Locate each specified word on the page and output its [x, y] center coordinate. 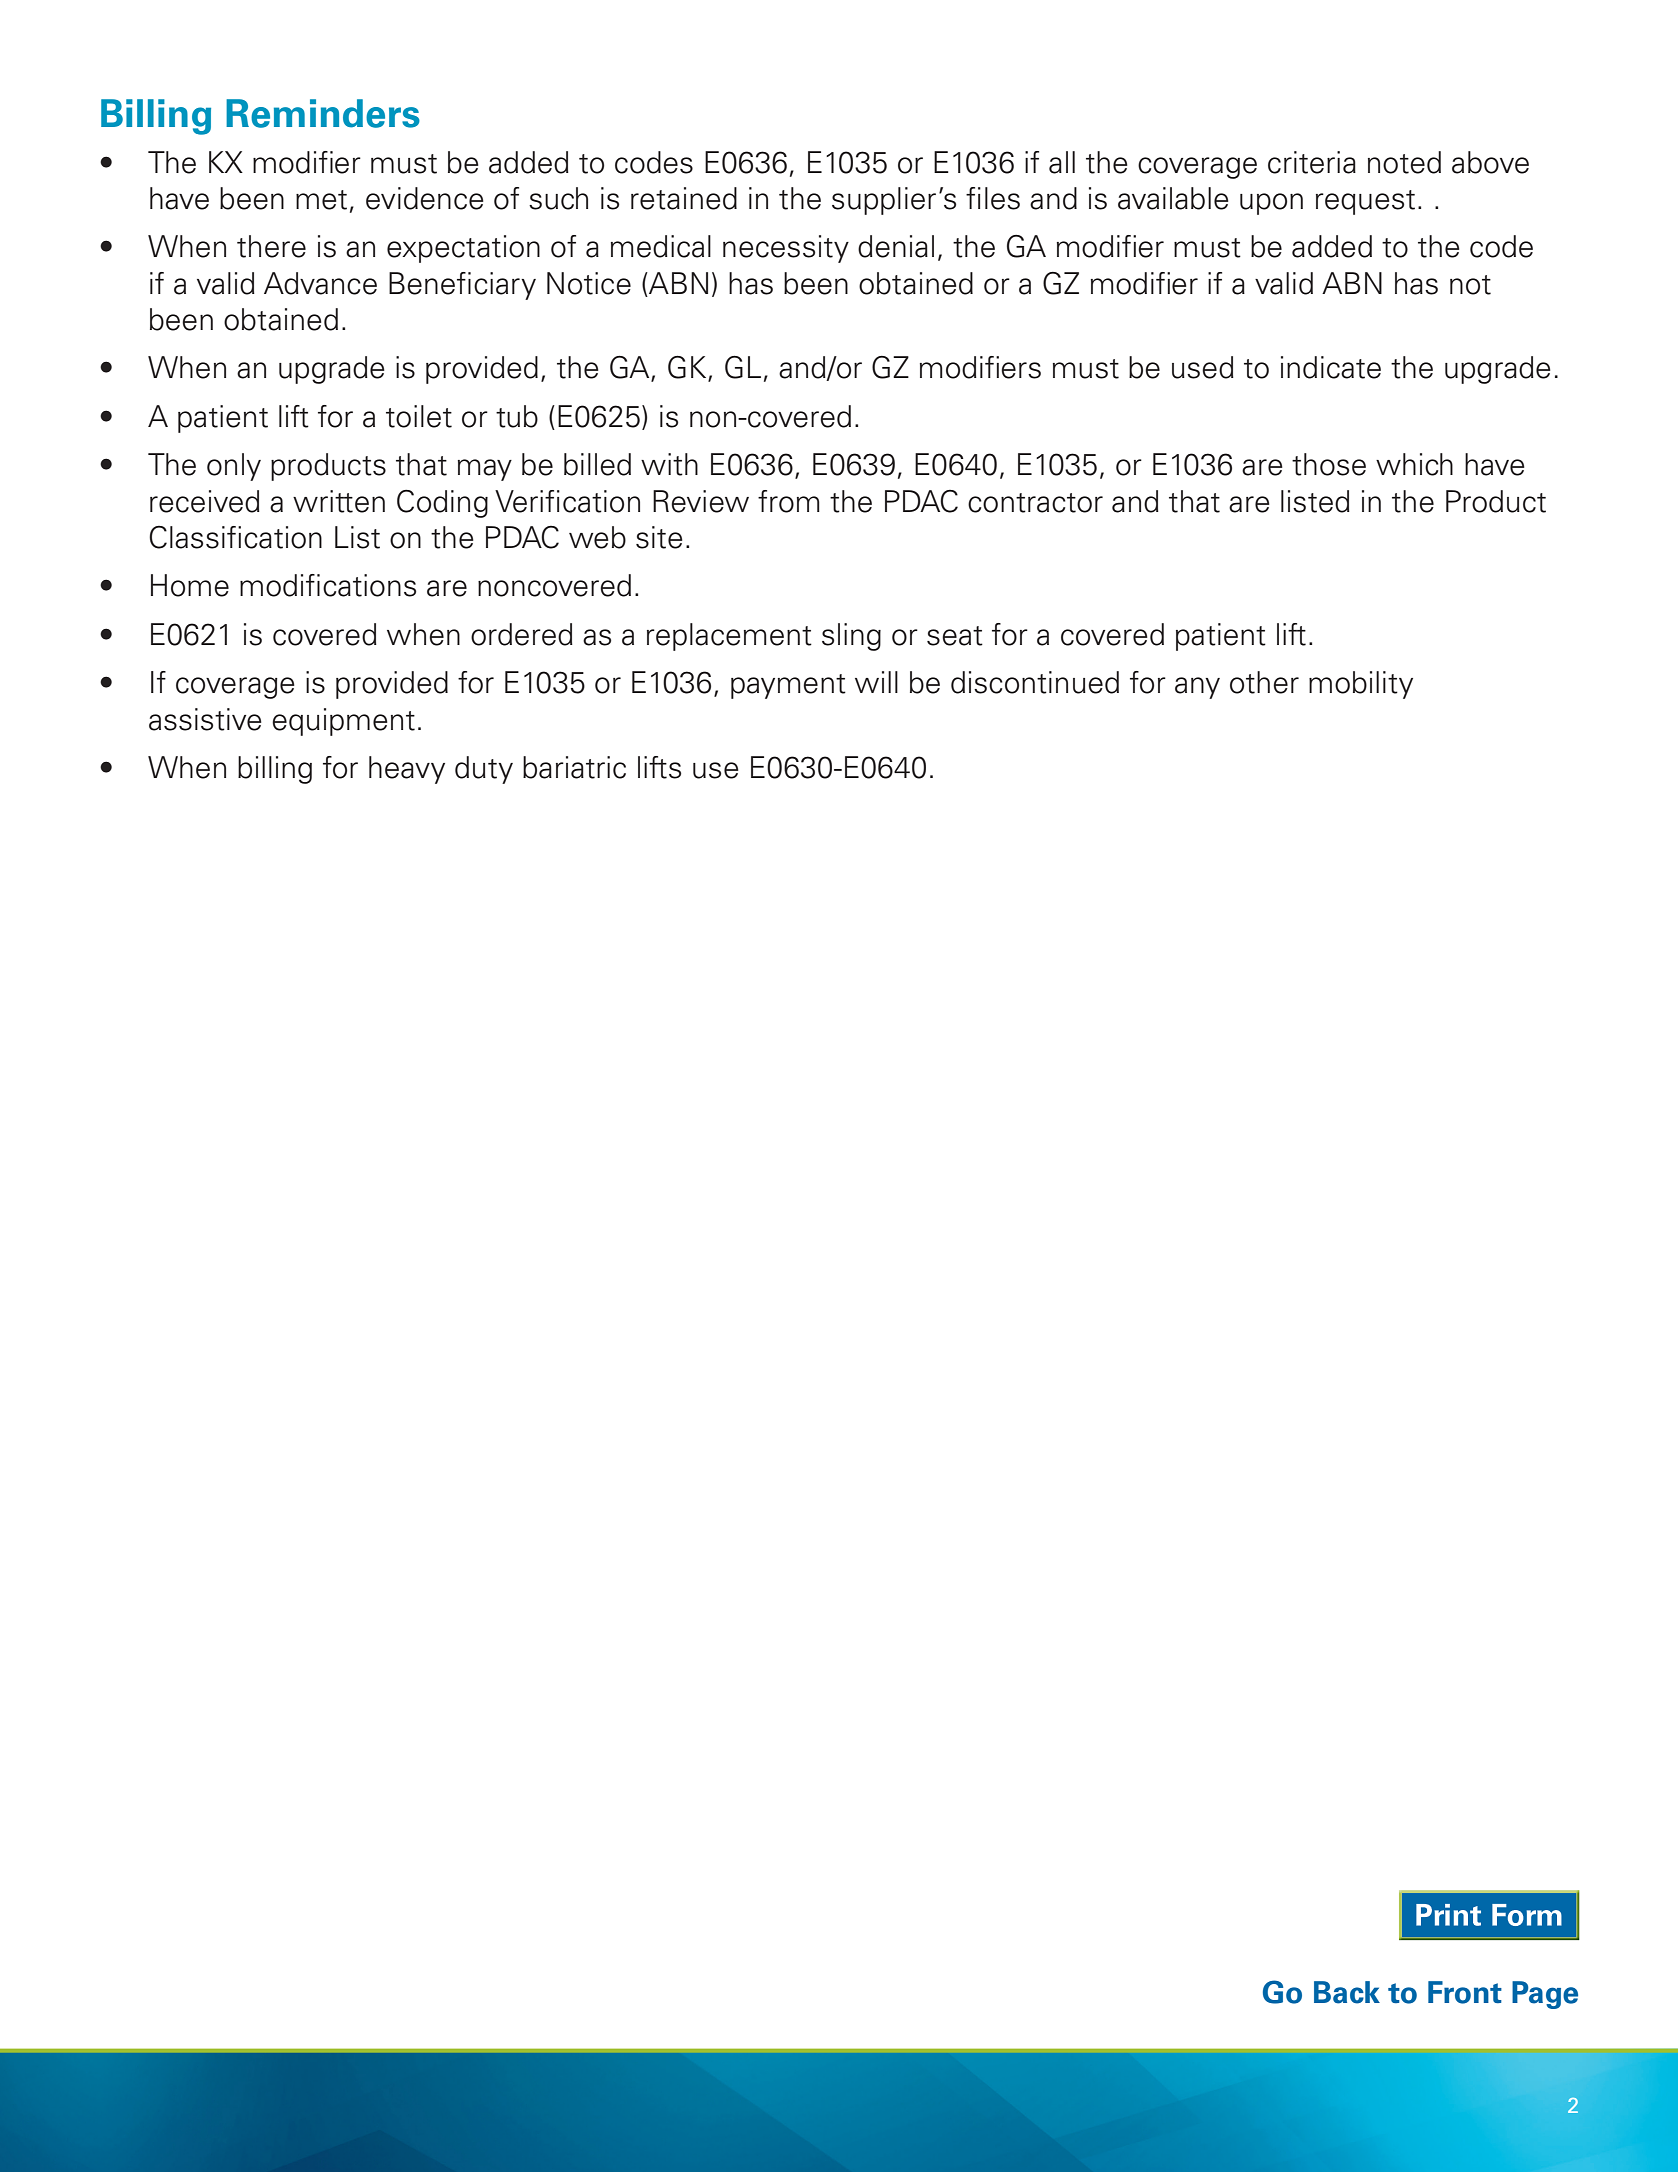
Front [1465, 1992]
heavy [407, 770]
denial [896, 246]
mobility [1361, 685]
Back [1347, 1992]
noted [1404, 162]
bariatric [574, 767]
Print [1448, 1915]
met [321, 200]
